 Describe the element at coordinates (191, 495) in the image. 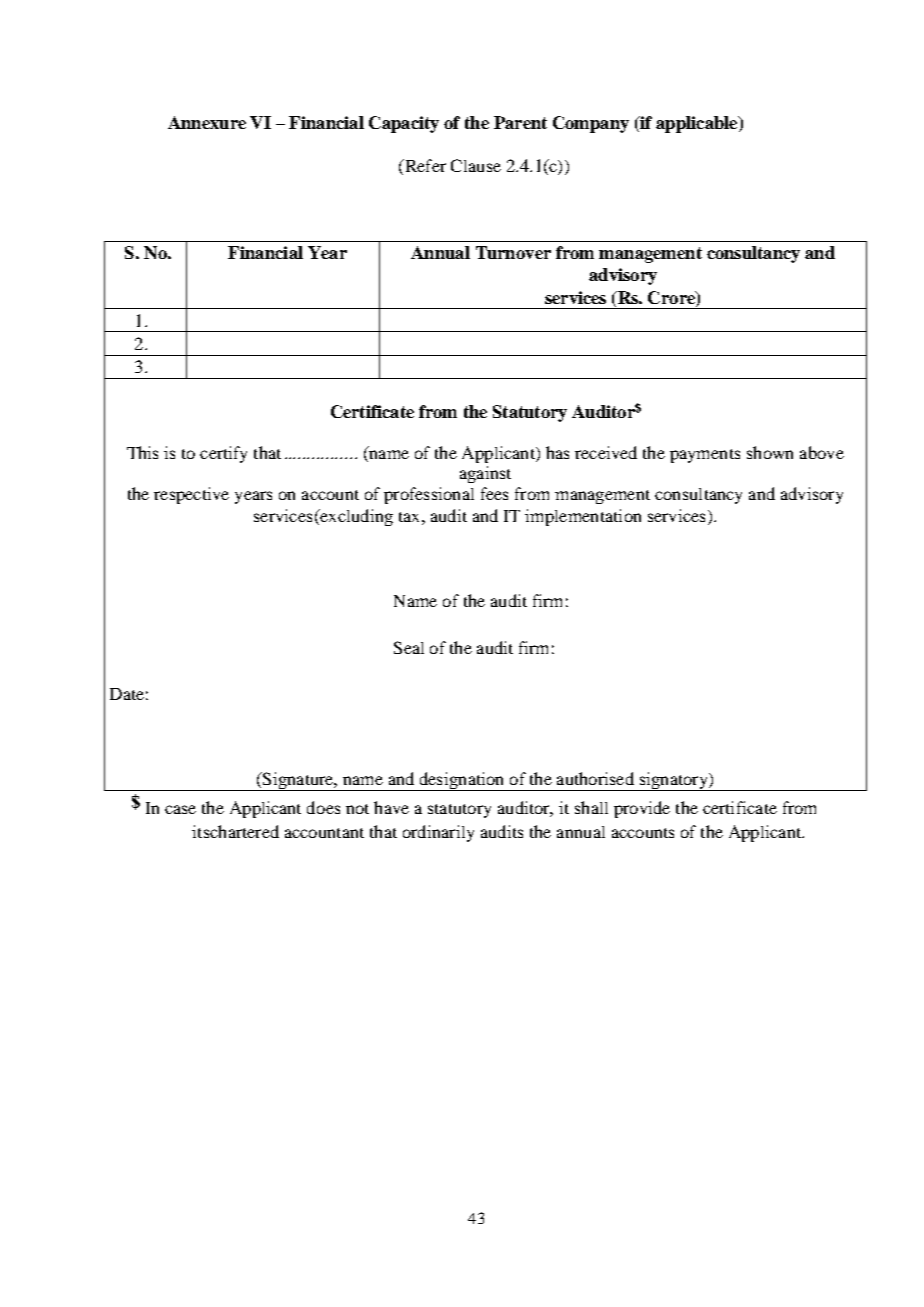

I see `respective` at that location.
